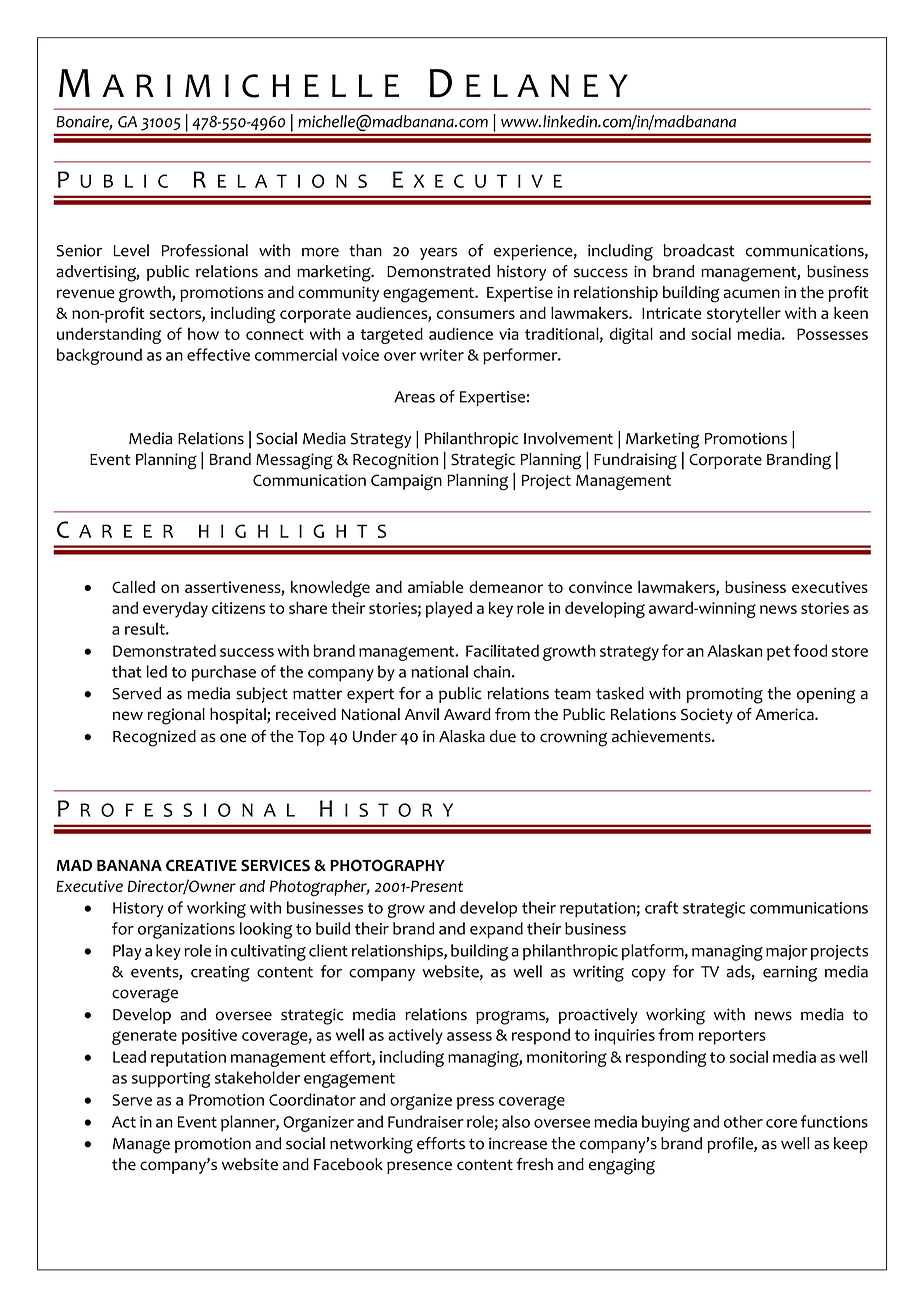 The height and width of the screenshot is (1308, 924). Describe the element at coordinates (131, 250) in the screenshot. I see `Level` at that location.
